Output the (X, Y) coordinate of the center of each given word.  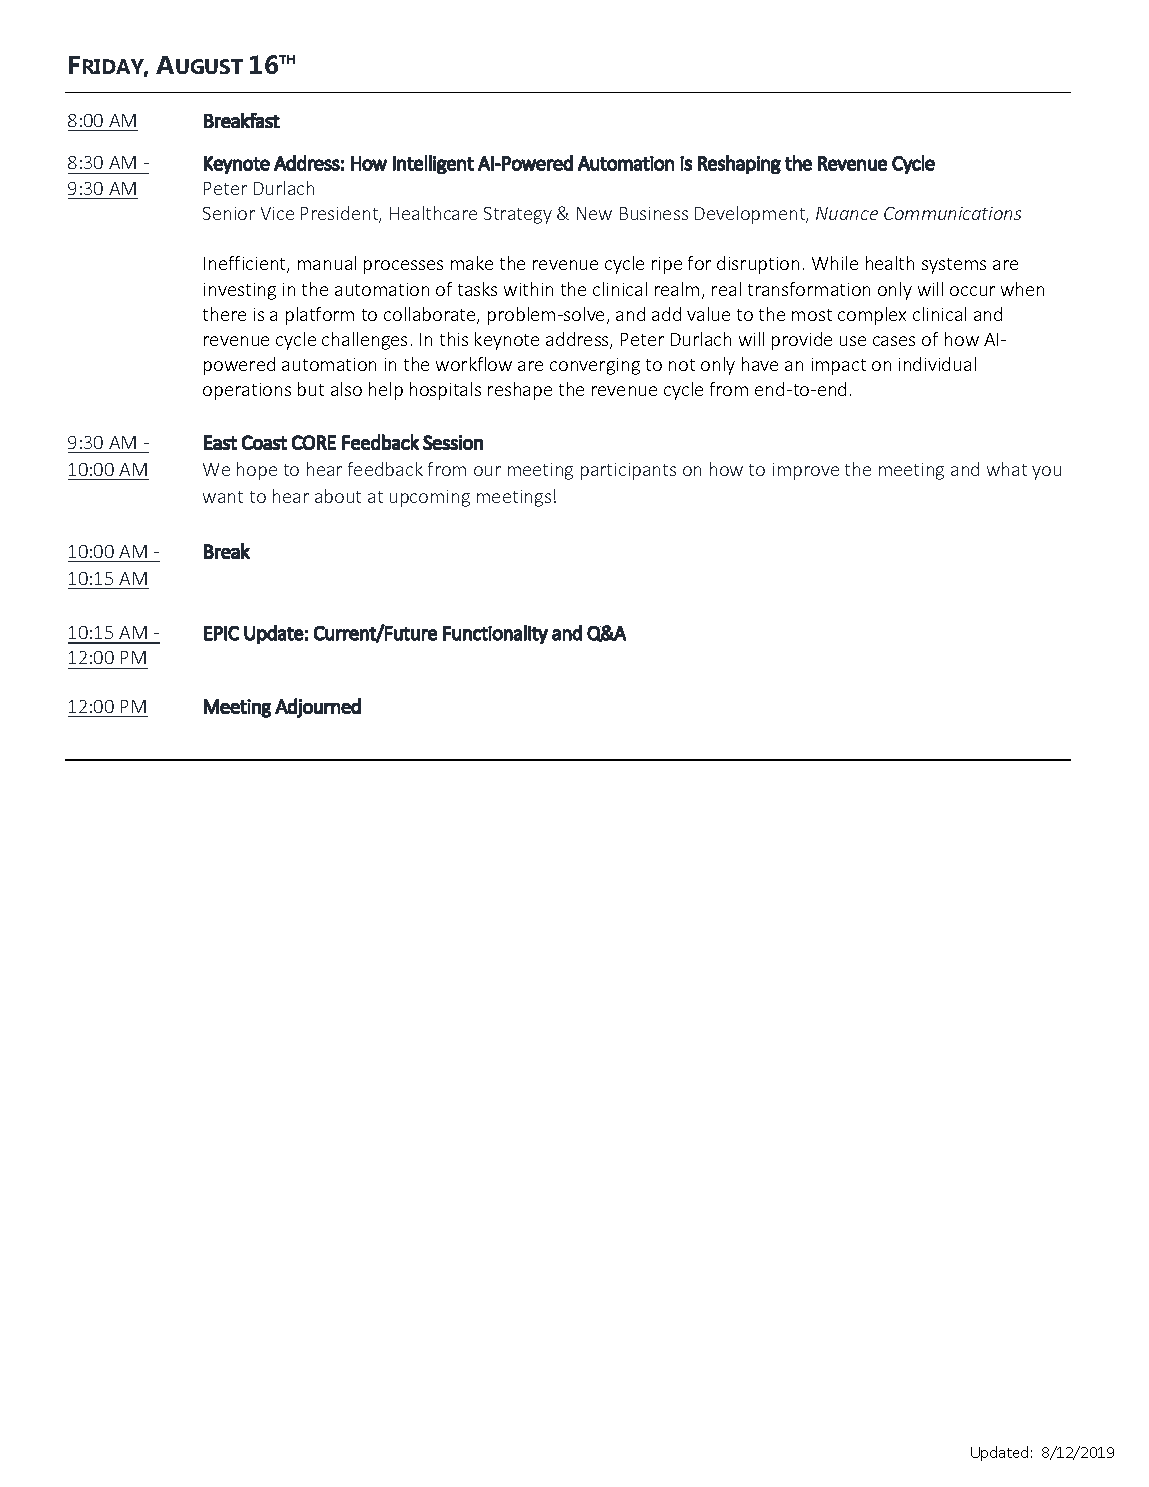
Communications (952, 213)
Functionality (495, 634)
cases (894, 341)
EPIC (221, 633)
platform (320, 316)
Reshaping (739, 164)
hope (257, 471)
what (1007, 469)
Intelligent (433, 164)
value (708, 314)
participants (628, 471)
